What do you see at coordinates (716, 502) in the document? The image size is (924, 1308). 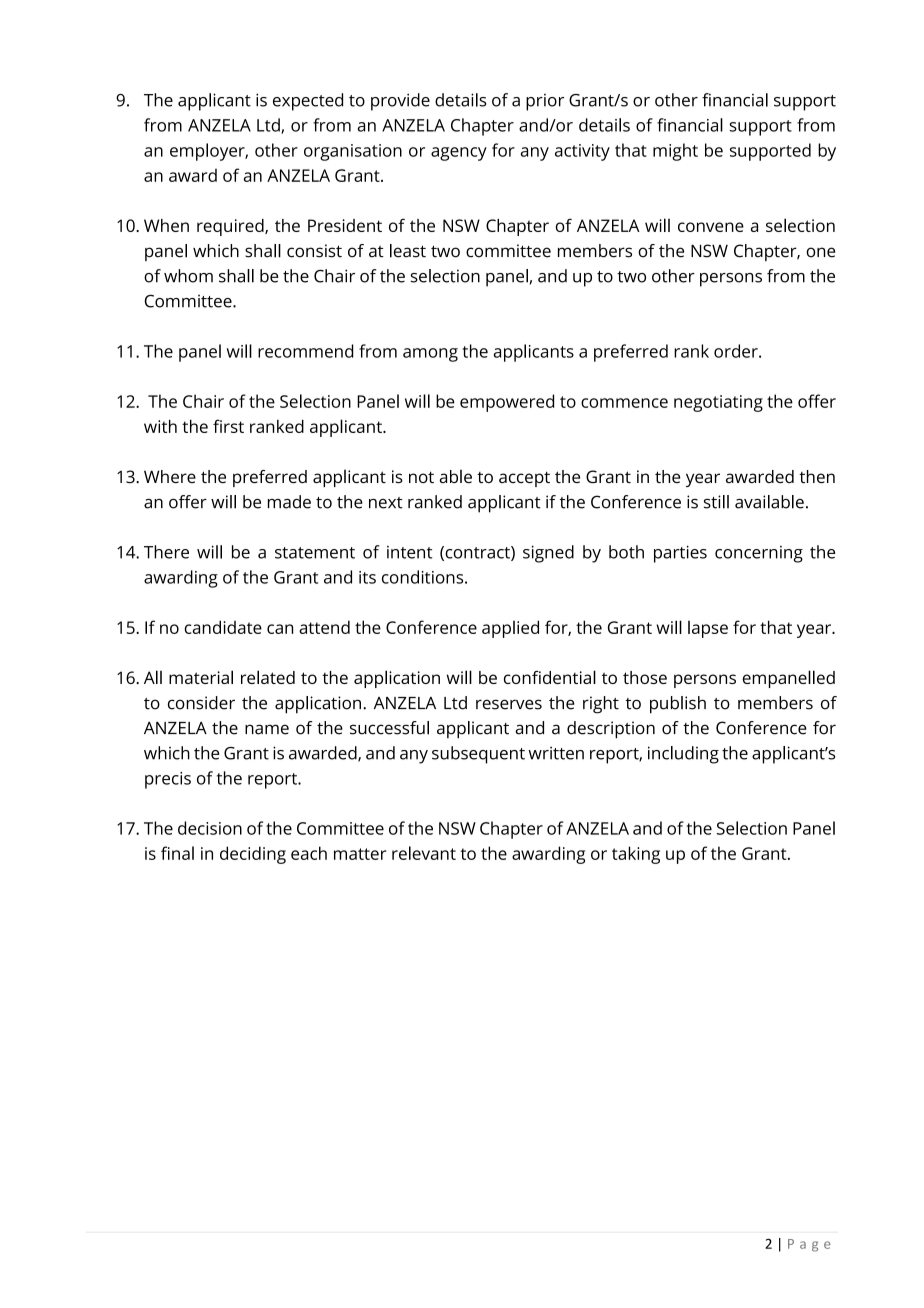 I see `still` at bounding box center [716, 502].
